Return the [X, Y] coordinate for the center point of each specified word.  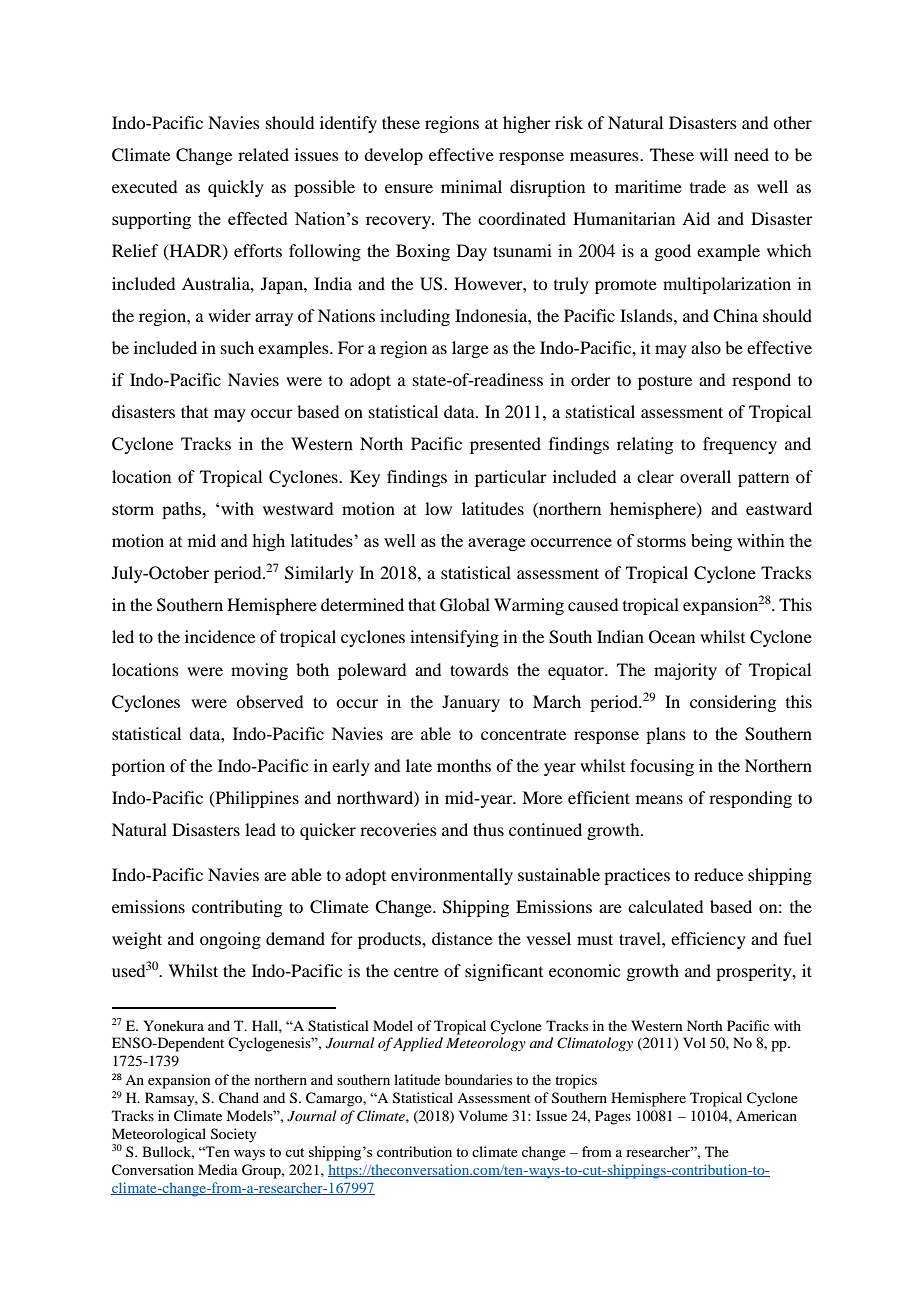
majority [685, 671]
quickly [236, 188]
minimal [471, 186]
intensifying [454, 638]
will [714, 154]
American [766, 1115]
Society [233, 1135]
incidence [220, 636]
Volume [483, 1115]
